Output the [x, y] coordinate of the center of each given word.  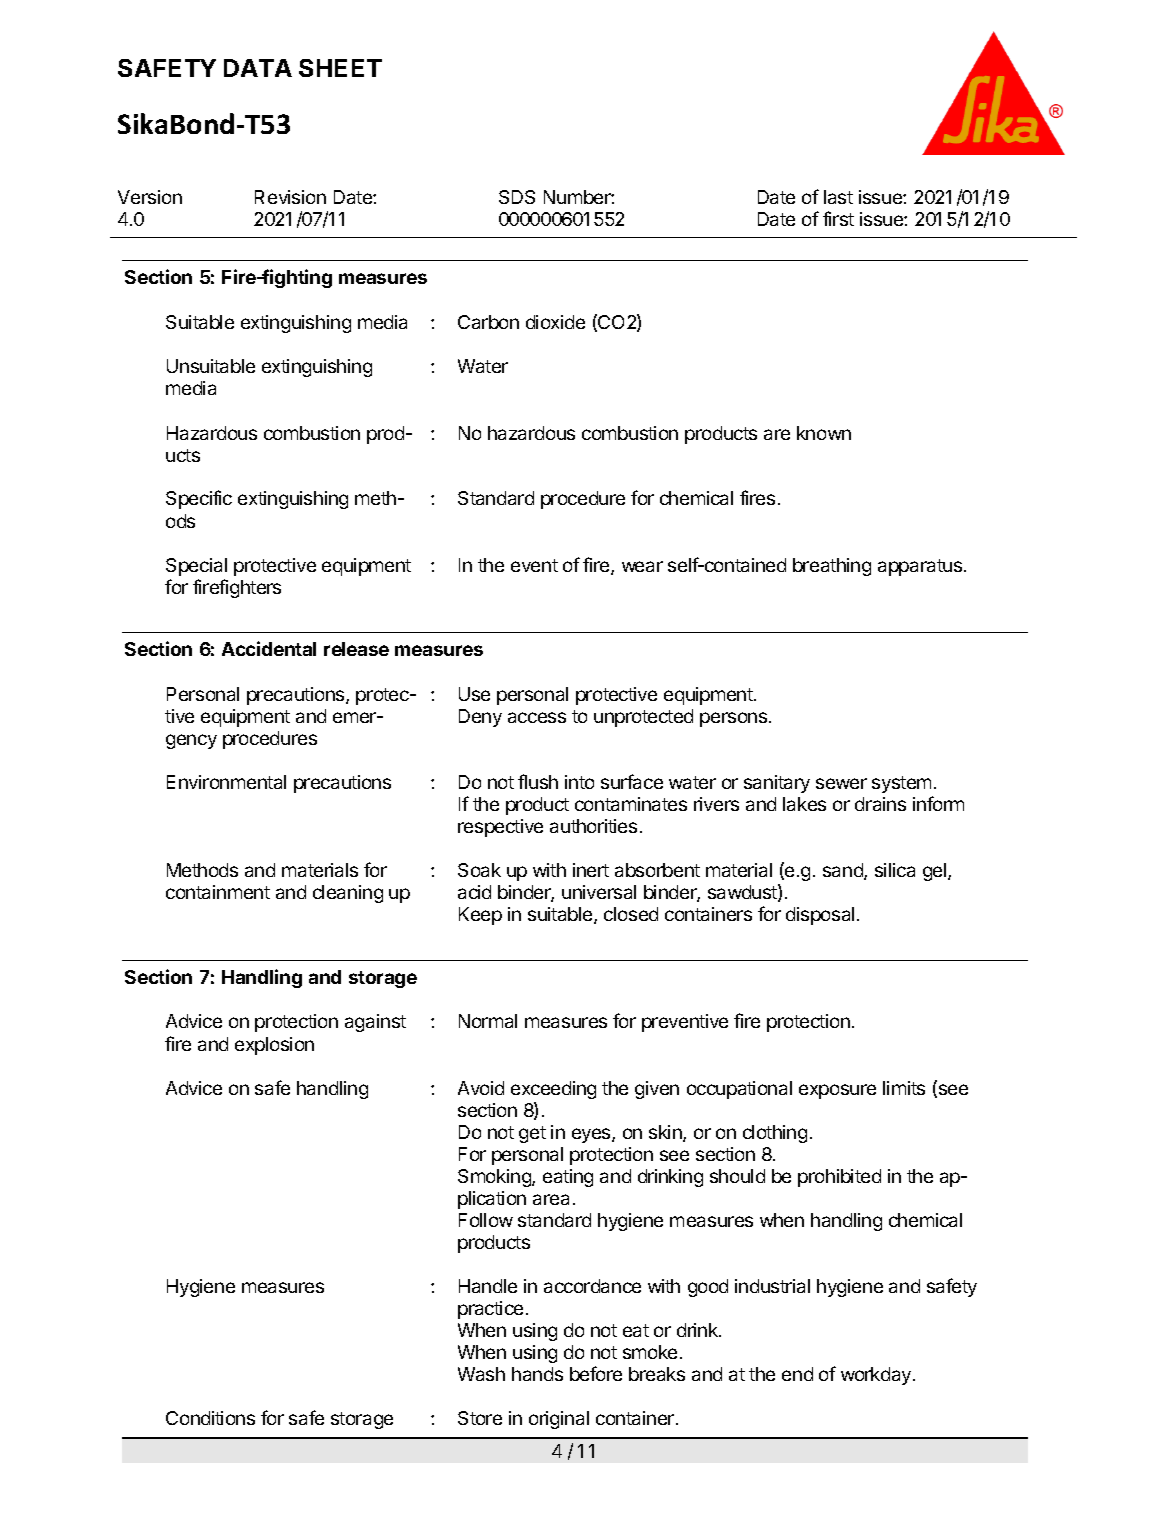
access [537, 717]
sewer [841, 783]
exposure [837, 1091]
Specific [199, 499]
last [838, 197]
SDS [517, 197]
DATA [258, 68]
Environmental [226, 782]
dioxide [555, 322]
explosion [274, 1046]
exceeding [553, 1090]
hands [537, 1374]
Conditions [210, 1418]
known [824, 433]
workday [877, 1376]
